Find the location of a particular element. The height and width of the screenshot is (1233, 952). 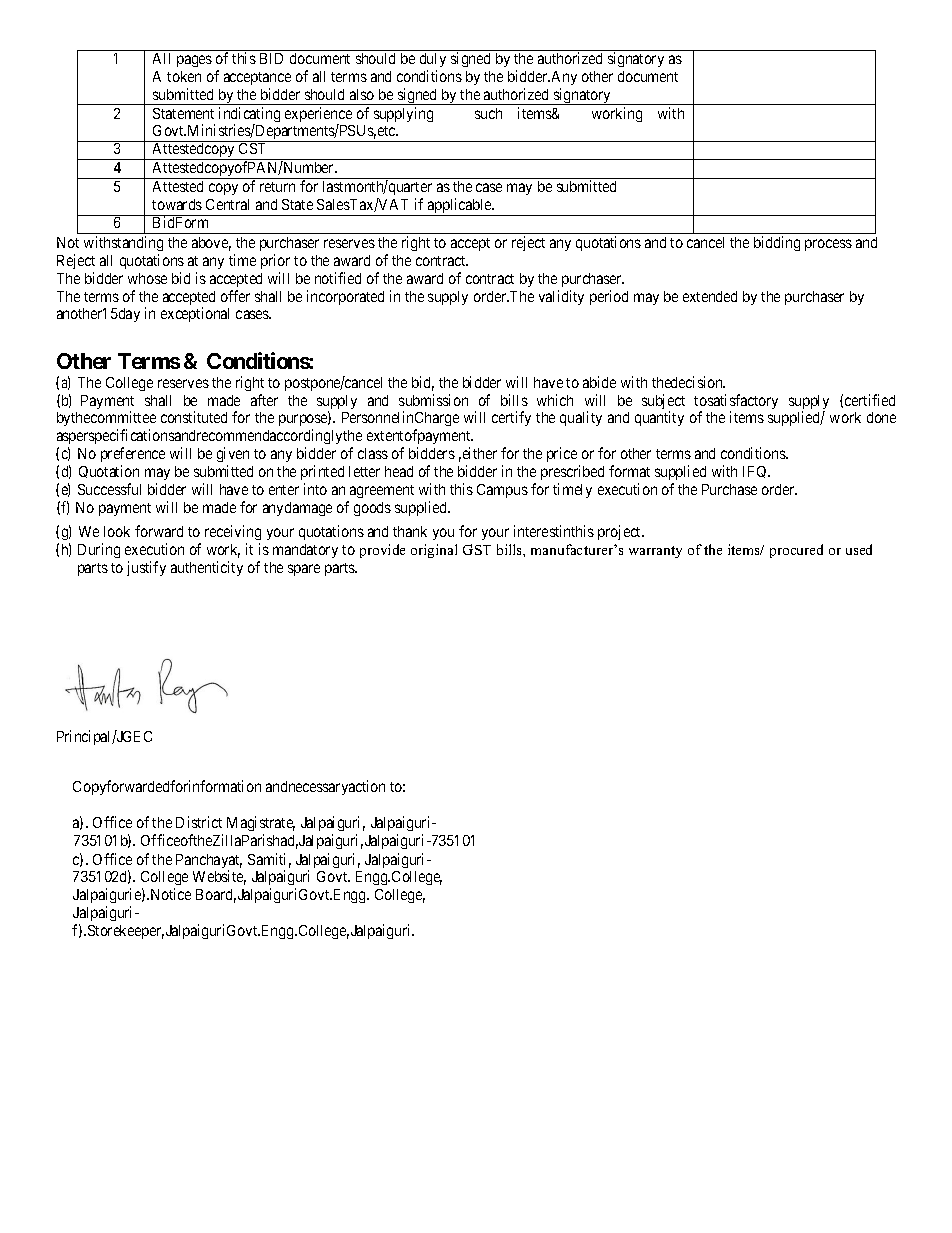

GST is located at coordinates (477, 549).
